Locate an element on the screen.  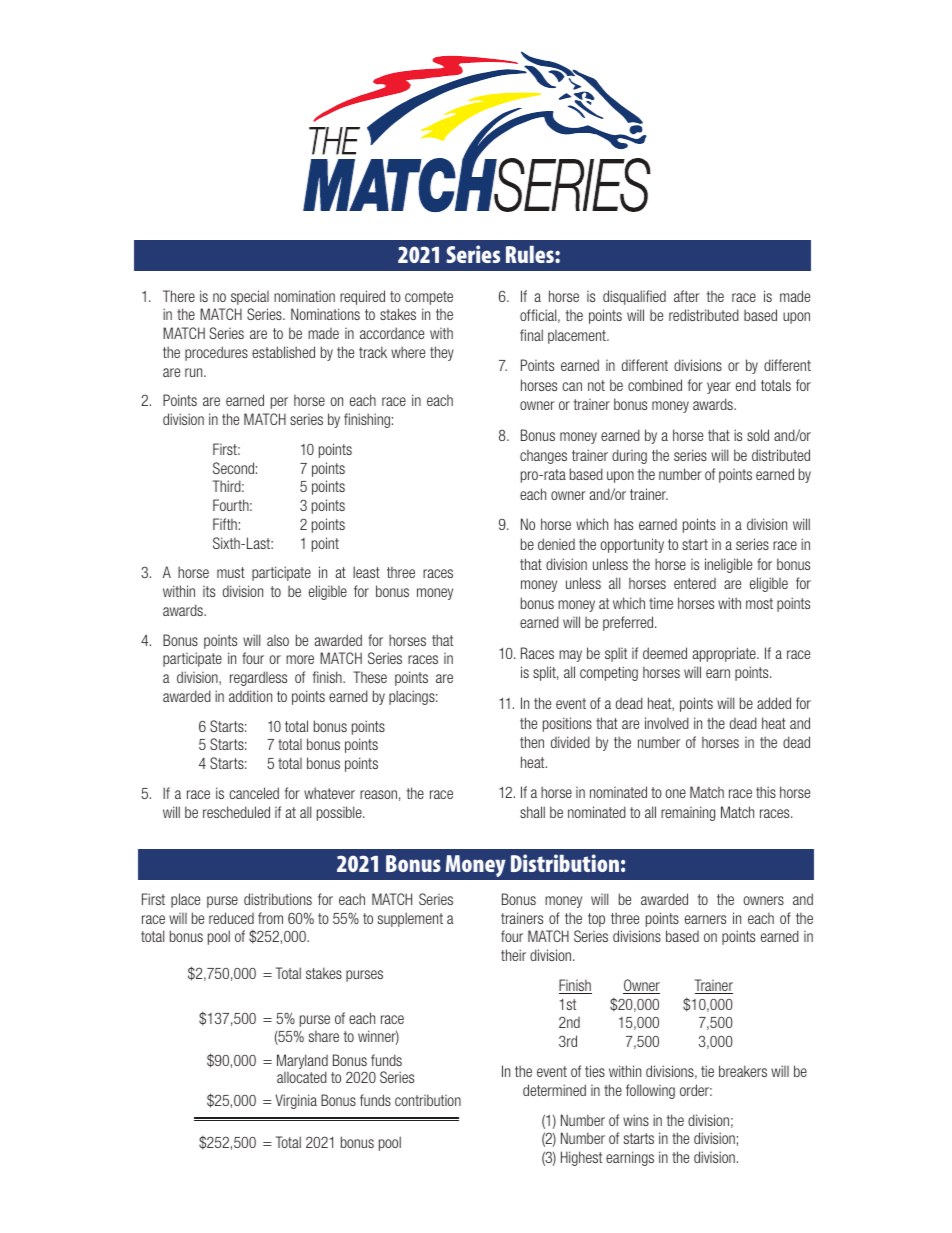
contribution is located at coordinates (428, 1100).
